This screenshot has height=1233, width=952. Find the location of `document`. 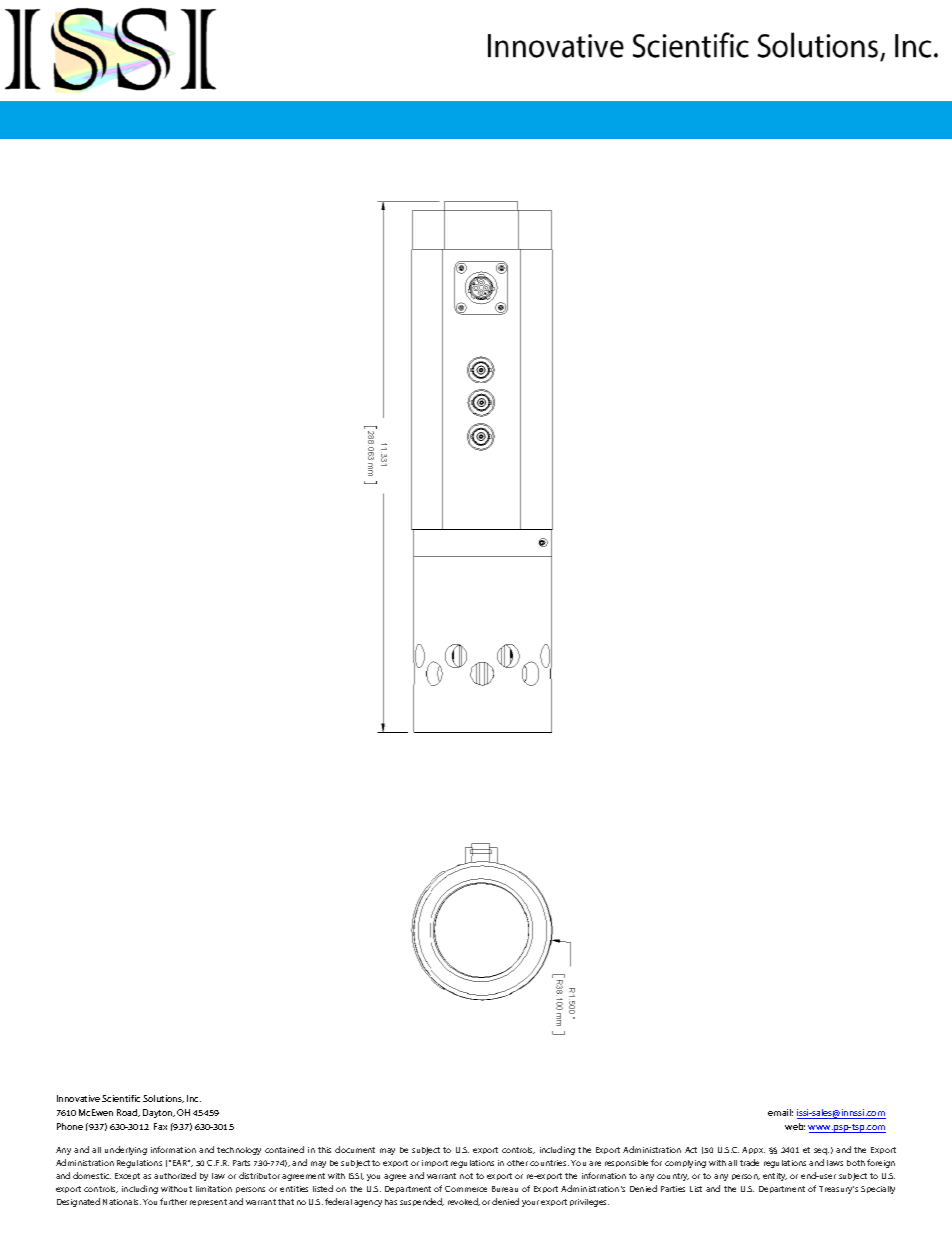

document is located at coordinates (355, 1149).
